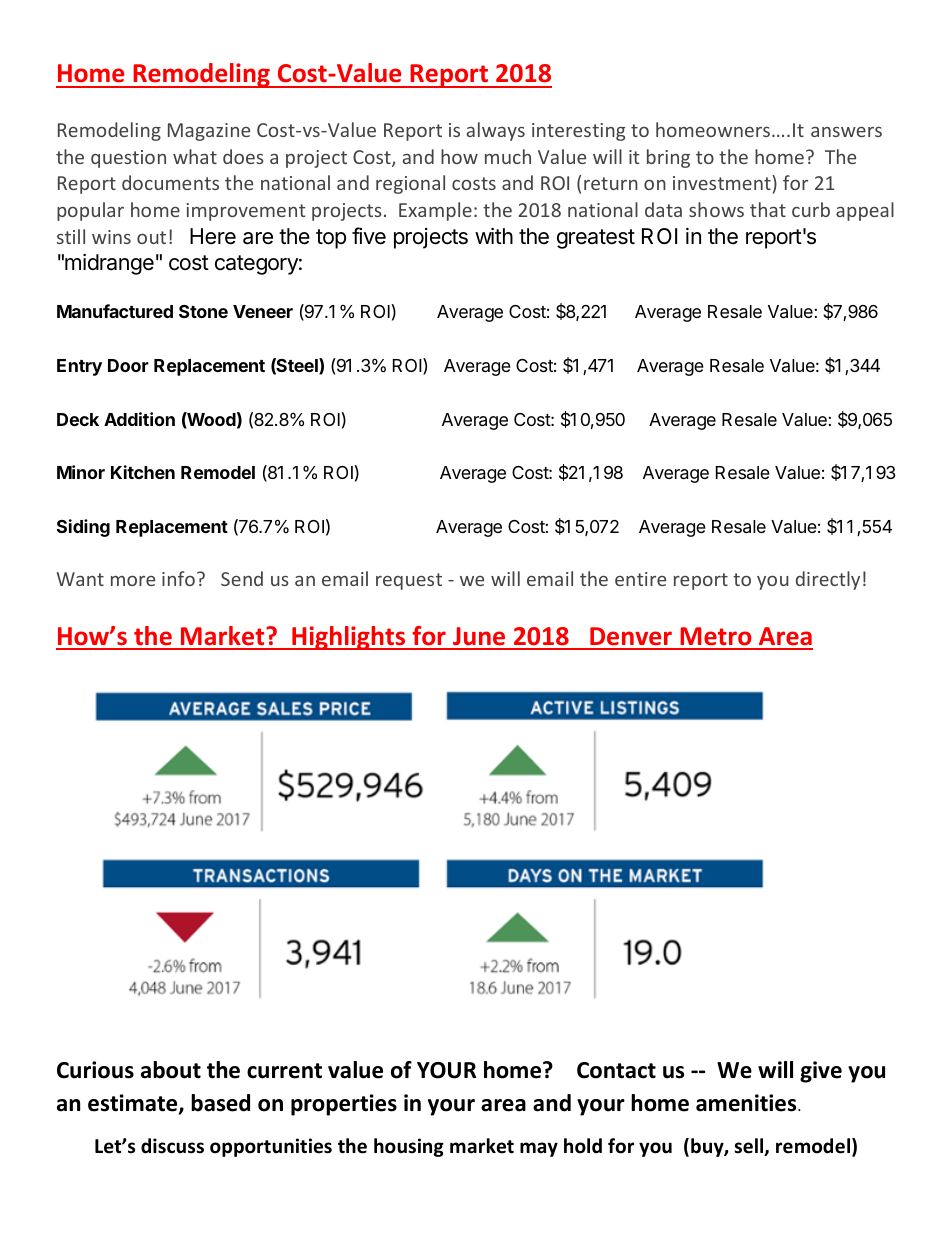 The width and height of the screenshot is (952, 1233). What do you see at coordinates (508, 156) in the screenshot?
I see `much` at bounding box center [508, 156].
